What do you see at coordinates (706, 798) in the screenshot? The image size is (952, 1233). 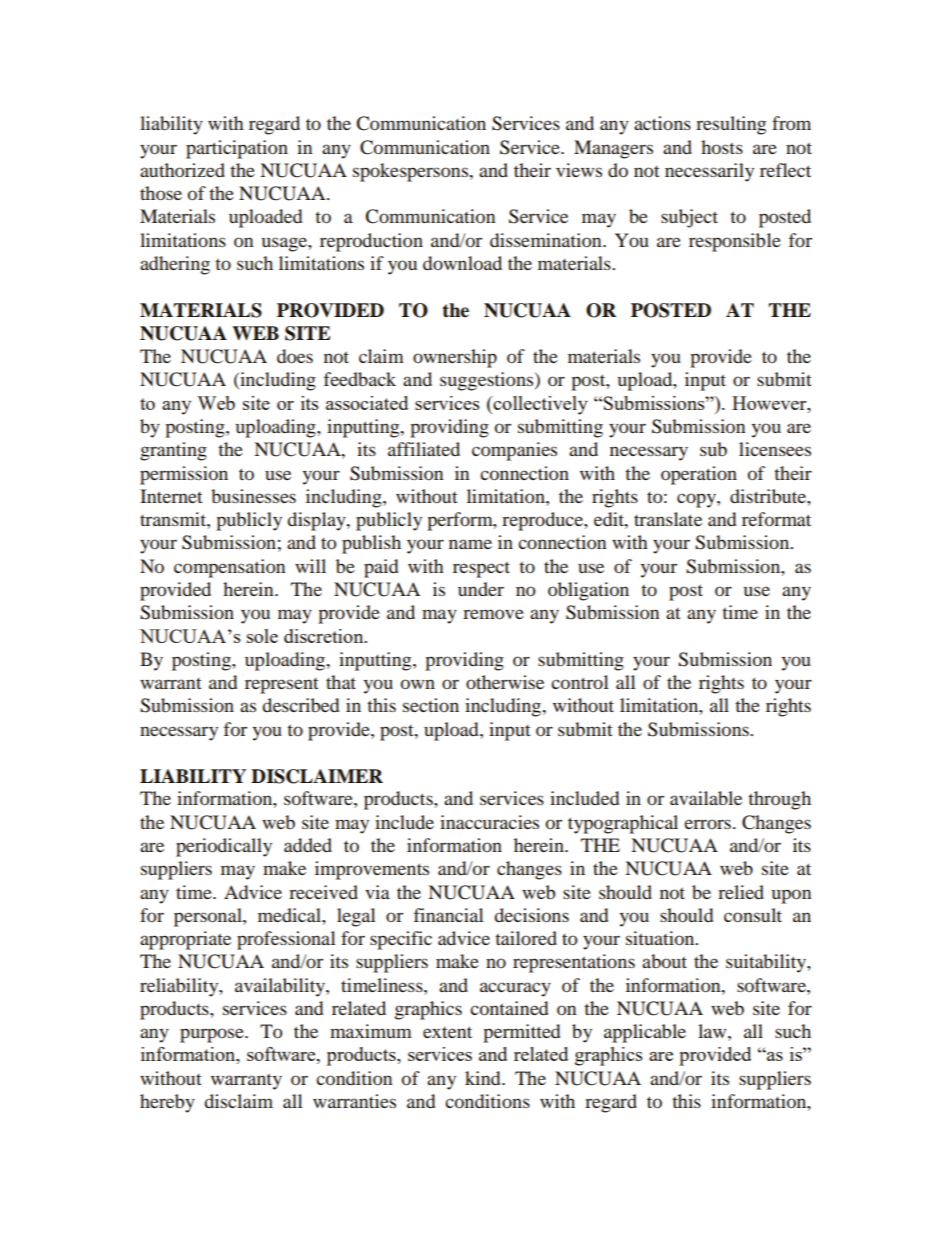 I see `available` at bounding box center [706, 798].
